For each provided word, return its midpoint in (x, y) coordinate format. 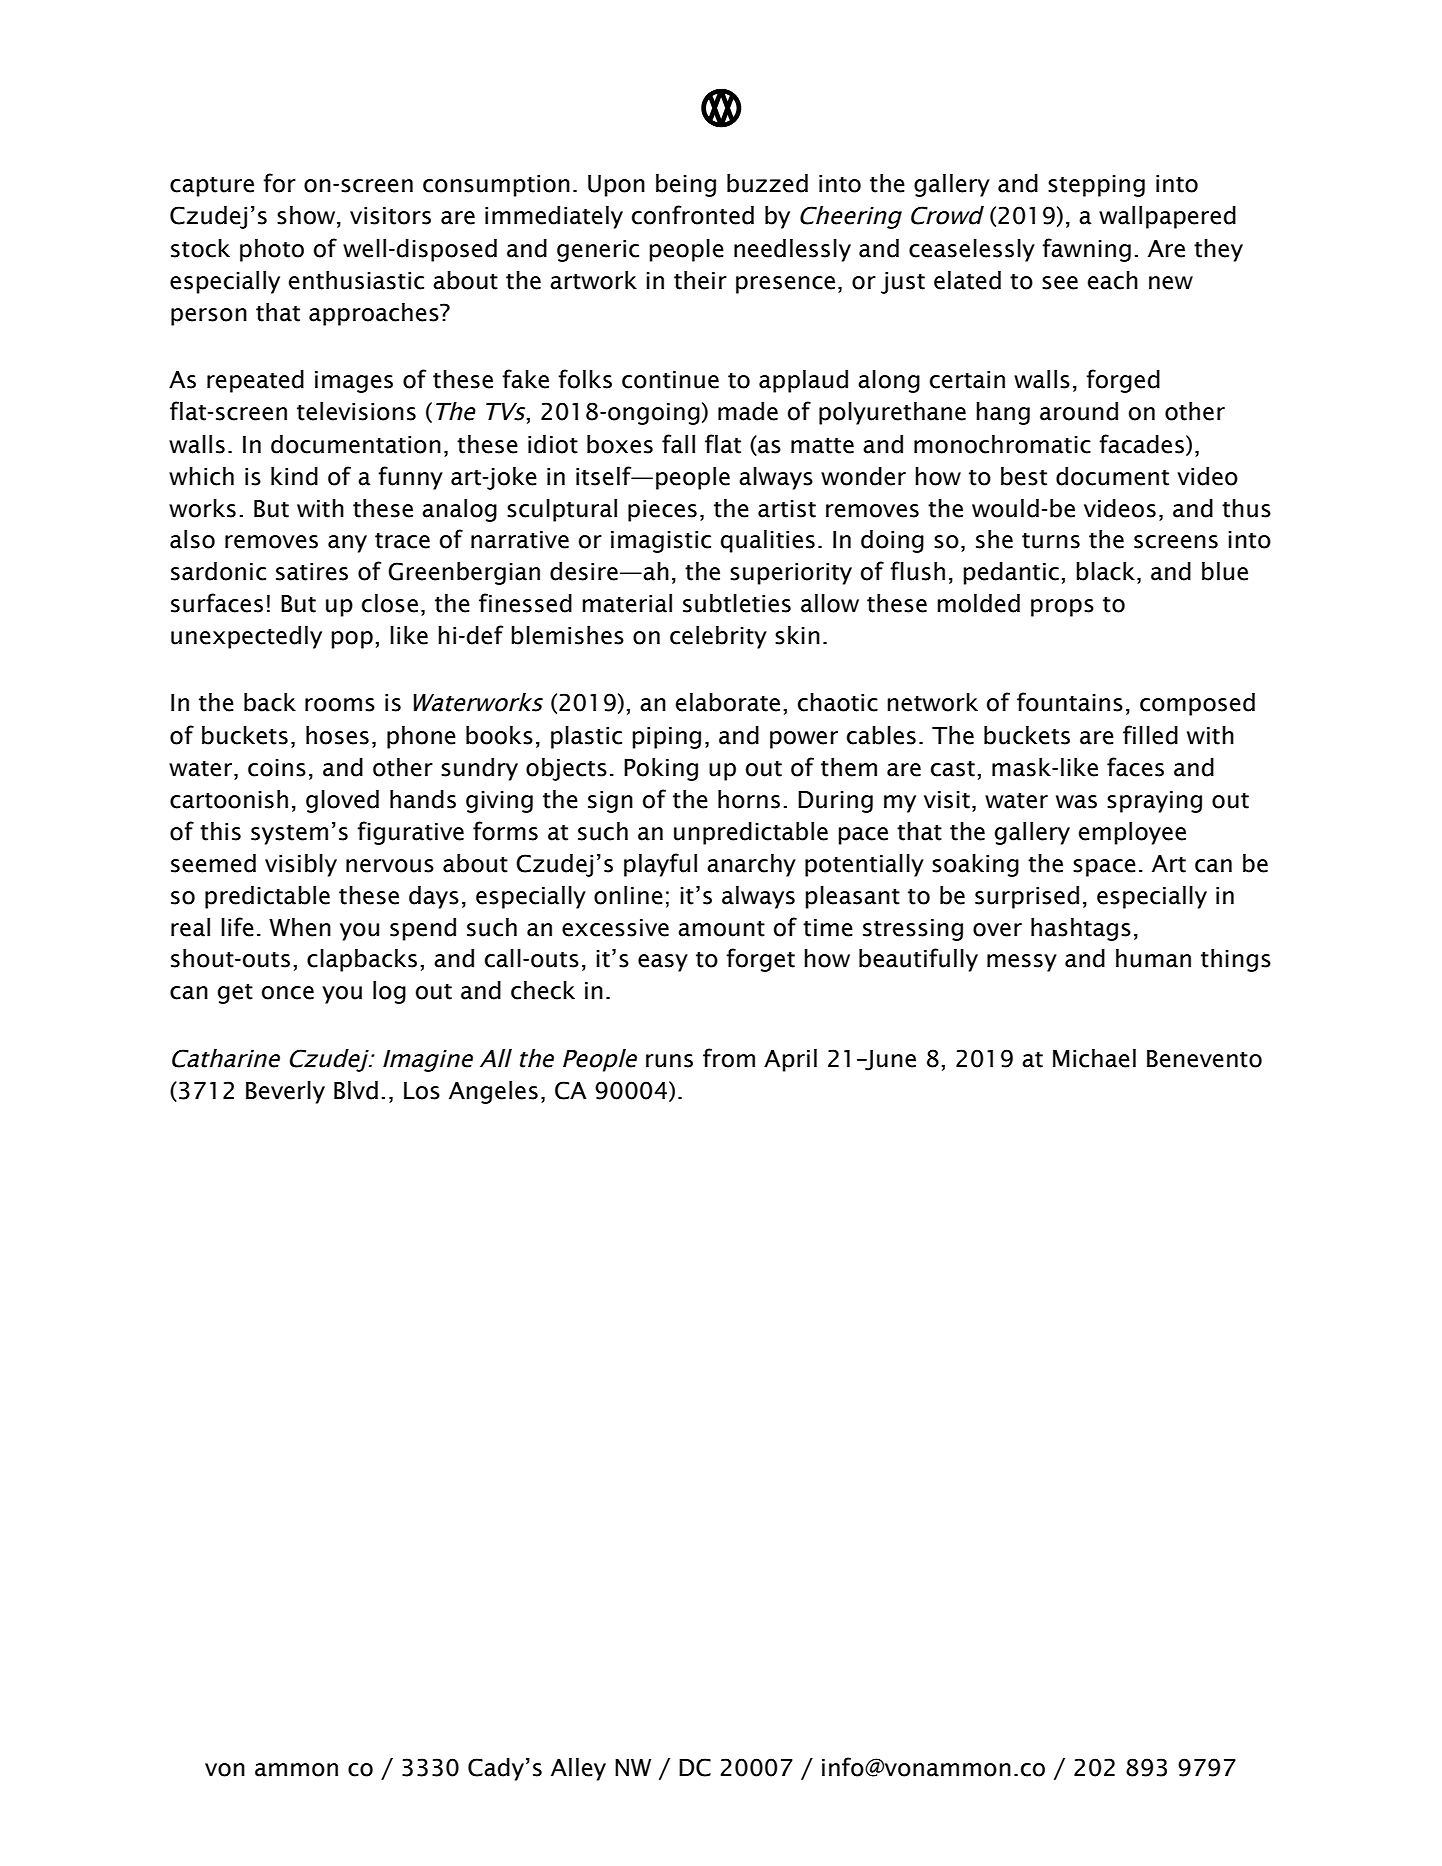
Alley (578, 1769)
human (1153, 958)
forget (760, 960)
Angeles (493, 1092)
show (307, 216)
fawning (1086, 250)
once (288, 993)
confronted (693, 215)
